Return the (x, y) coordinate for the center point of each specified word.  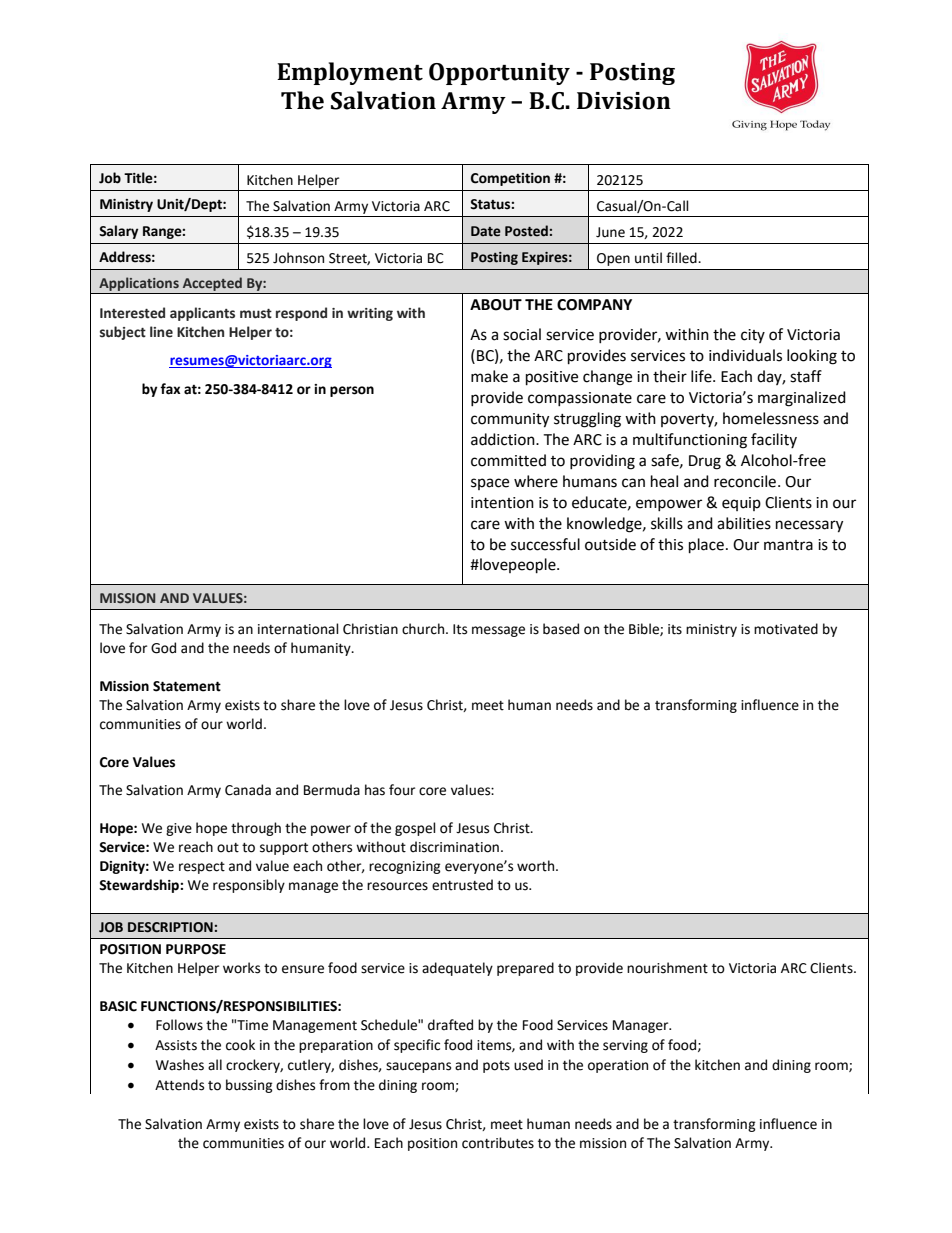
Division (624, 101)
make (489, 376)
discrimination (454, 847)
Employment (350, 73)
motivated (786, 629)
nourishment (667, 968)
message (498, 631)
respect (202, 868)
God (163, 648)
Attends (179, 1085)
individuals (745, 355)
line (161, 332)
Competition (510, 179)
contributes (498, 1143)
